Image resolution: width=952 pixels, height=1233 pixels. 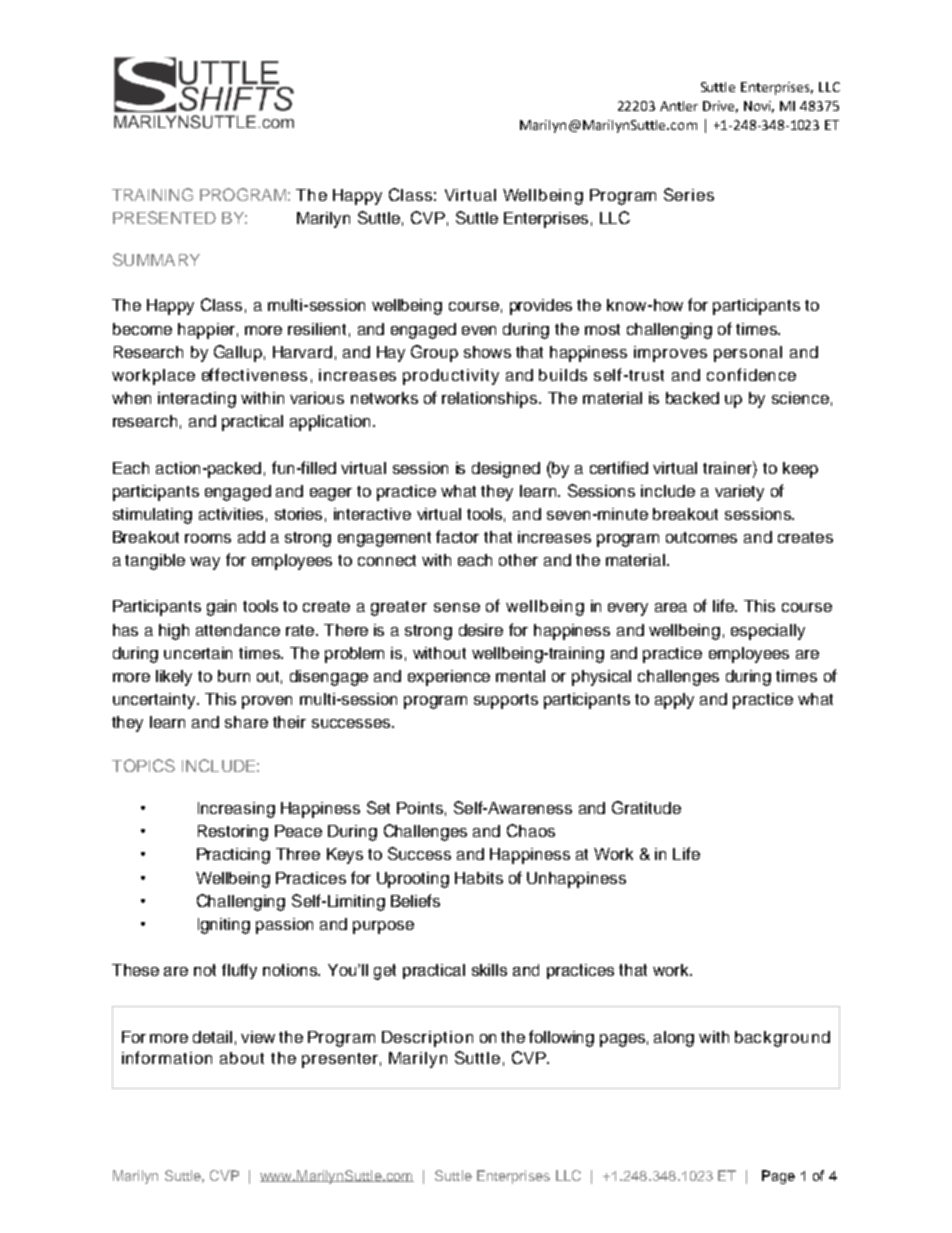 I want to click on personal, so click(x=748, y=354).
